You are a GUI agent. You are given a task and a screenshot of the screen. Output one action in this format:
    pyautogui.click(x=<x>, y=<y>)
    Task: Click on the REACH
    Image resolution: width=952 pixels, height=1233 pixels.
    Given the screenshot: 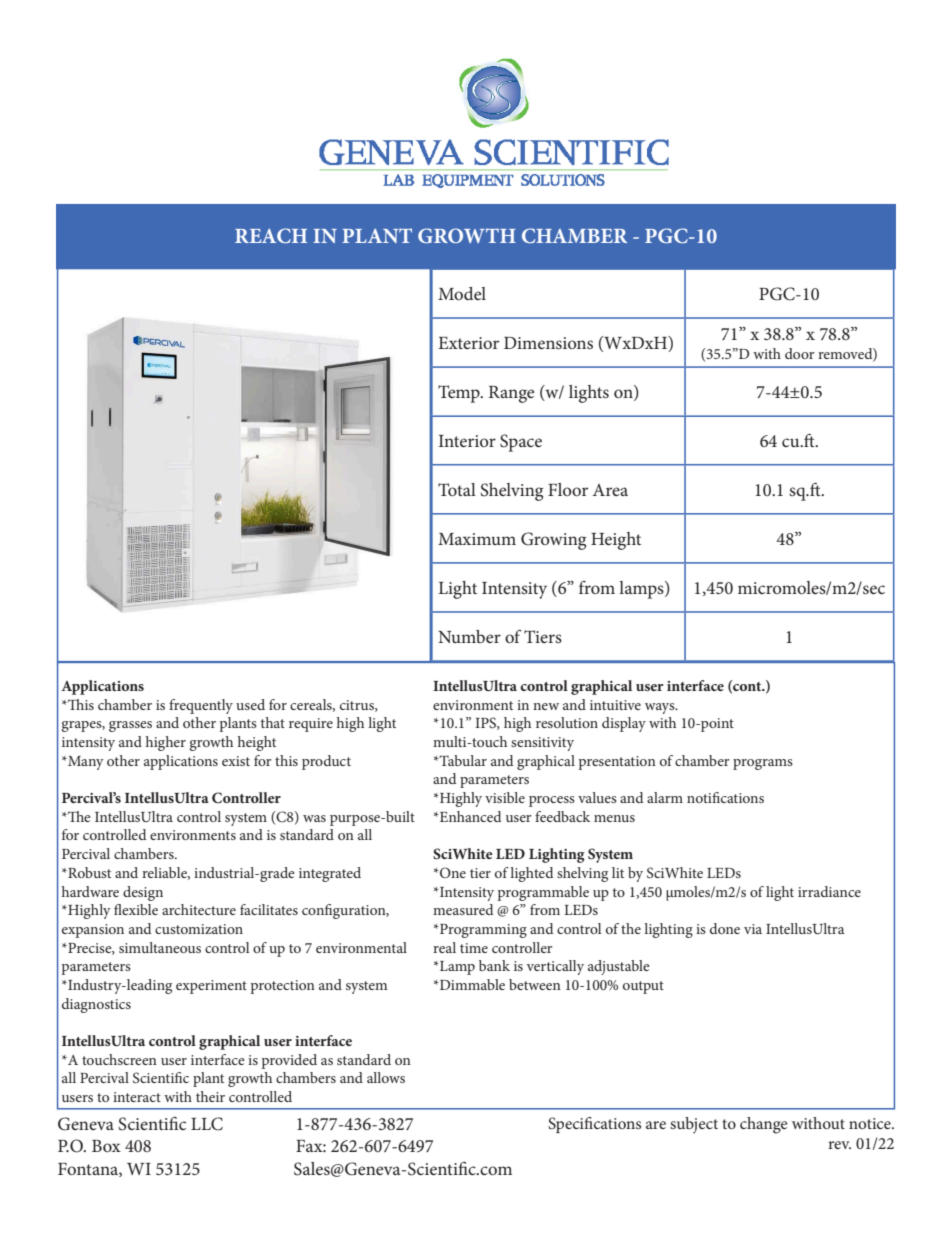 What is the action you would take?
    pyautogui.click(x=271, y=235)
